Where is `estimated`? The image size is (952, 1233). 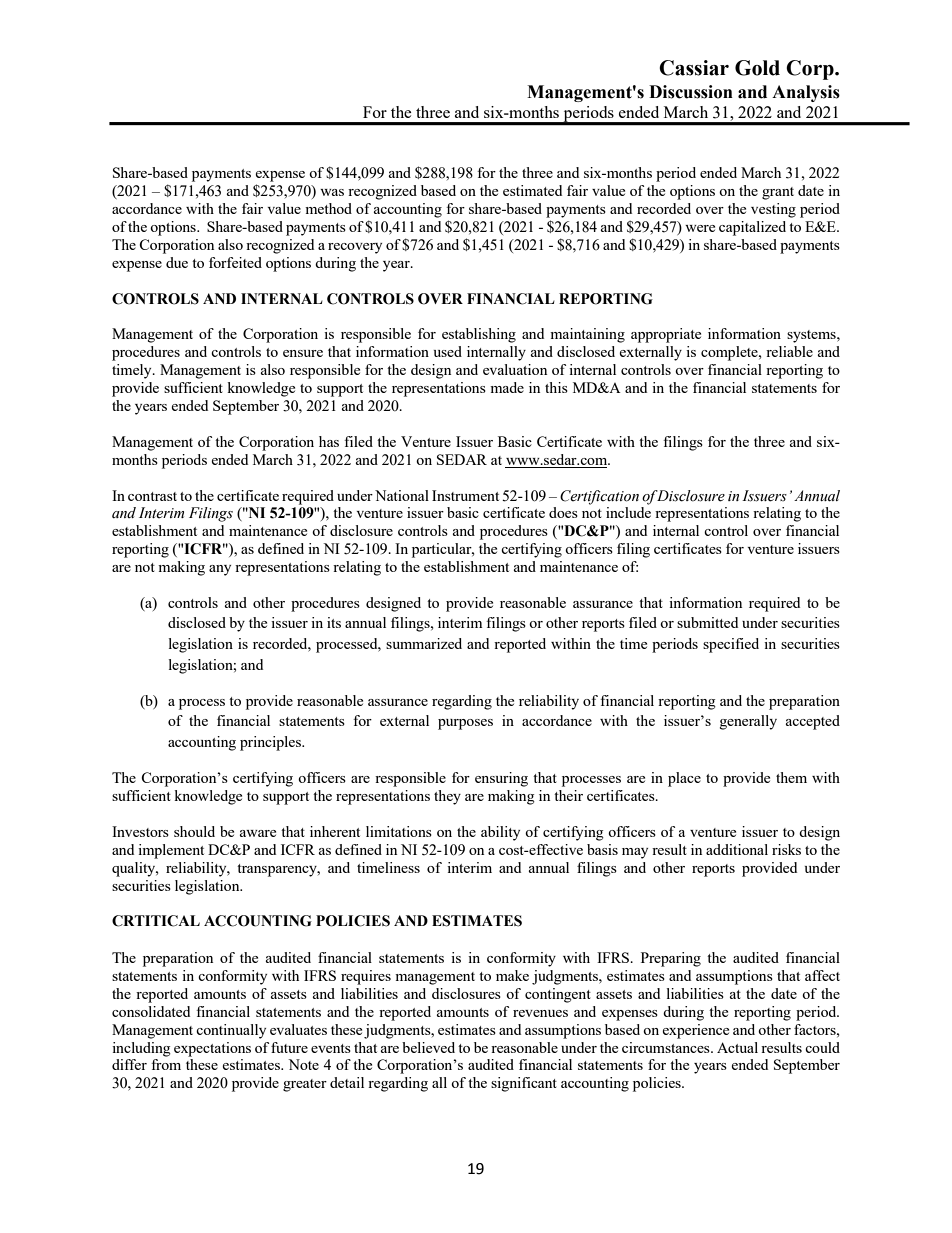 estimated is located at coordinates (532, 190).
